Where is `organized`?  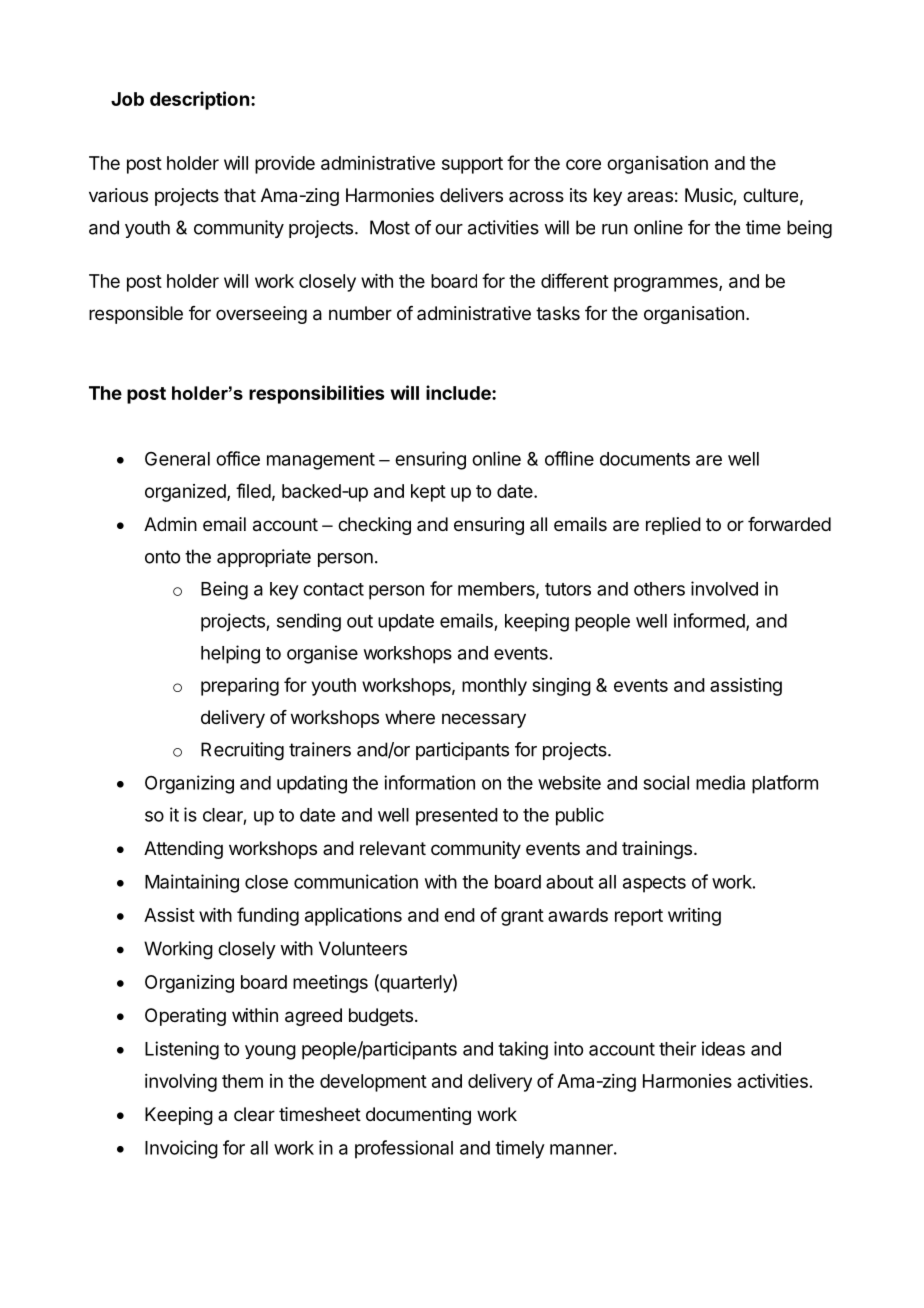
organized is located at coordinates (186, 493).
